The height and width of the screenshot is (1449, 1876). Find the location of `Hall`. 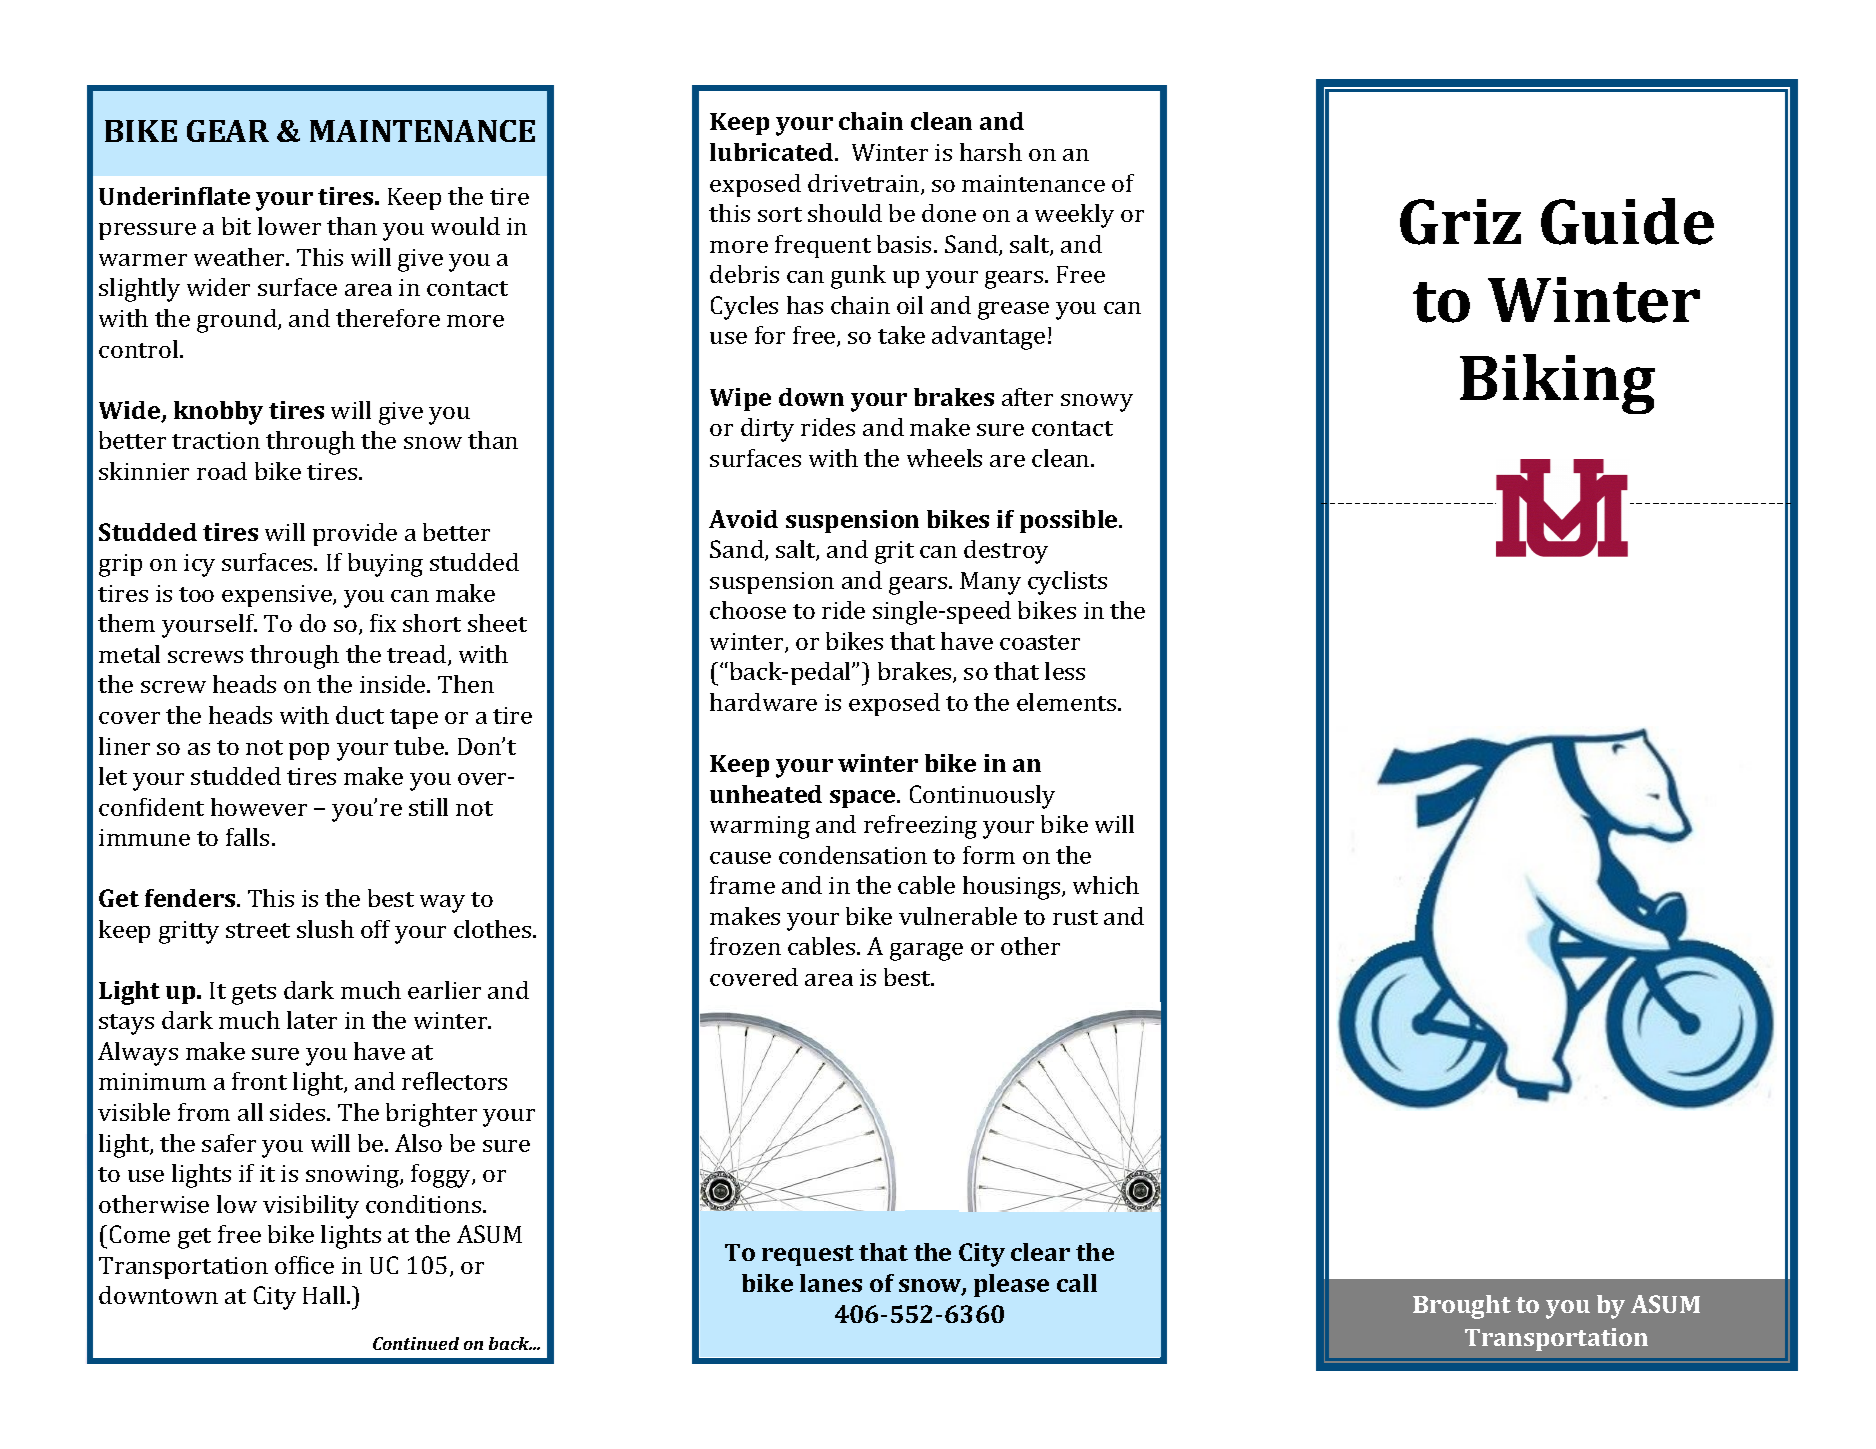

Hall is located at coordinates (325, 1295).
